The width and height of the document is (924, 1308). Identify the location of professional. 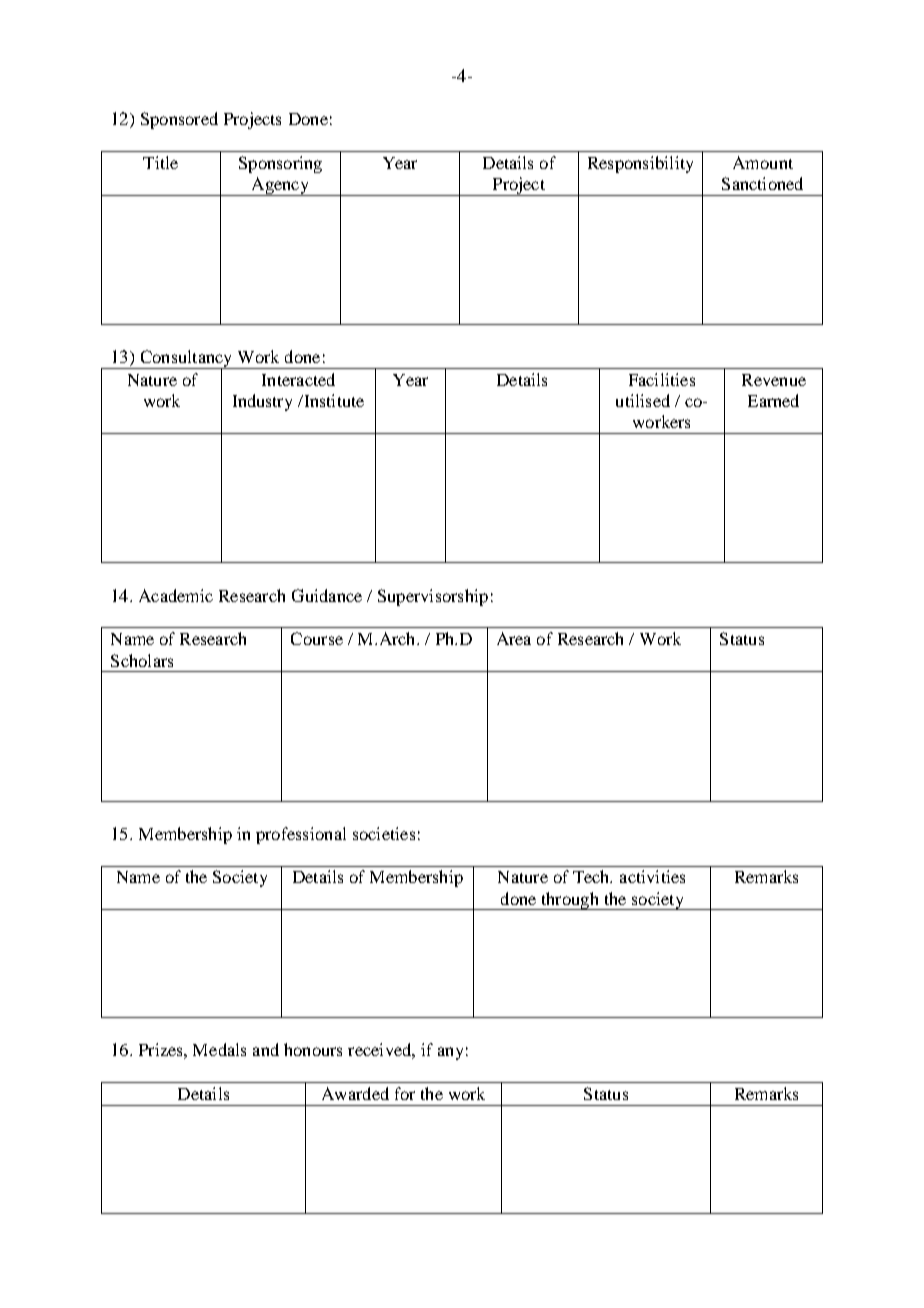
(301, 835).
